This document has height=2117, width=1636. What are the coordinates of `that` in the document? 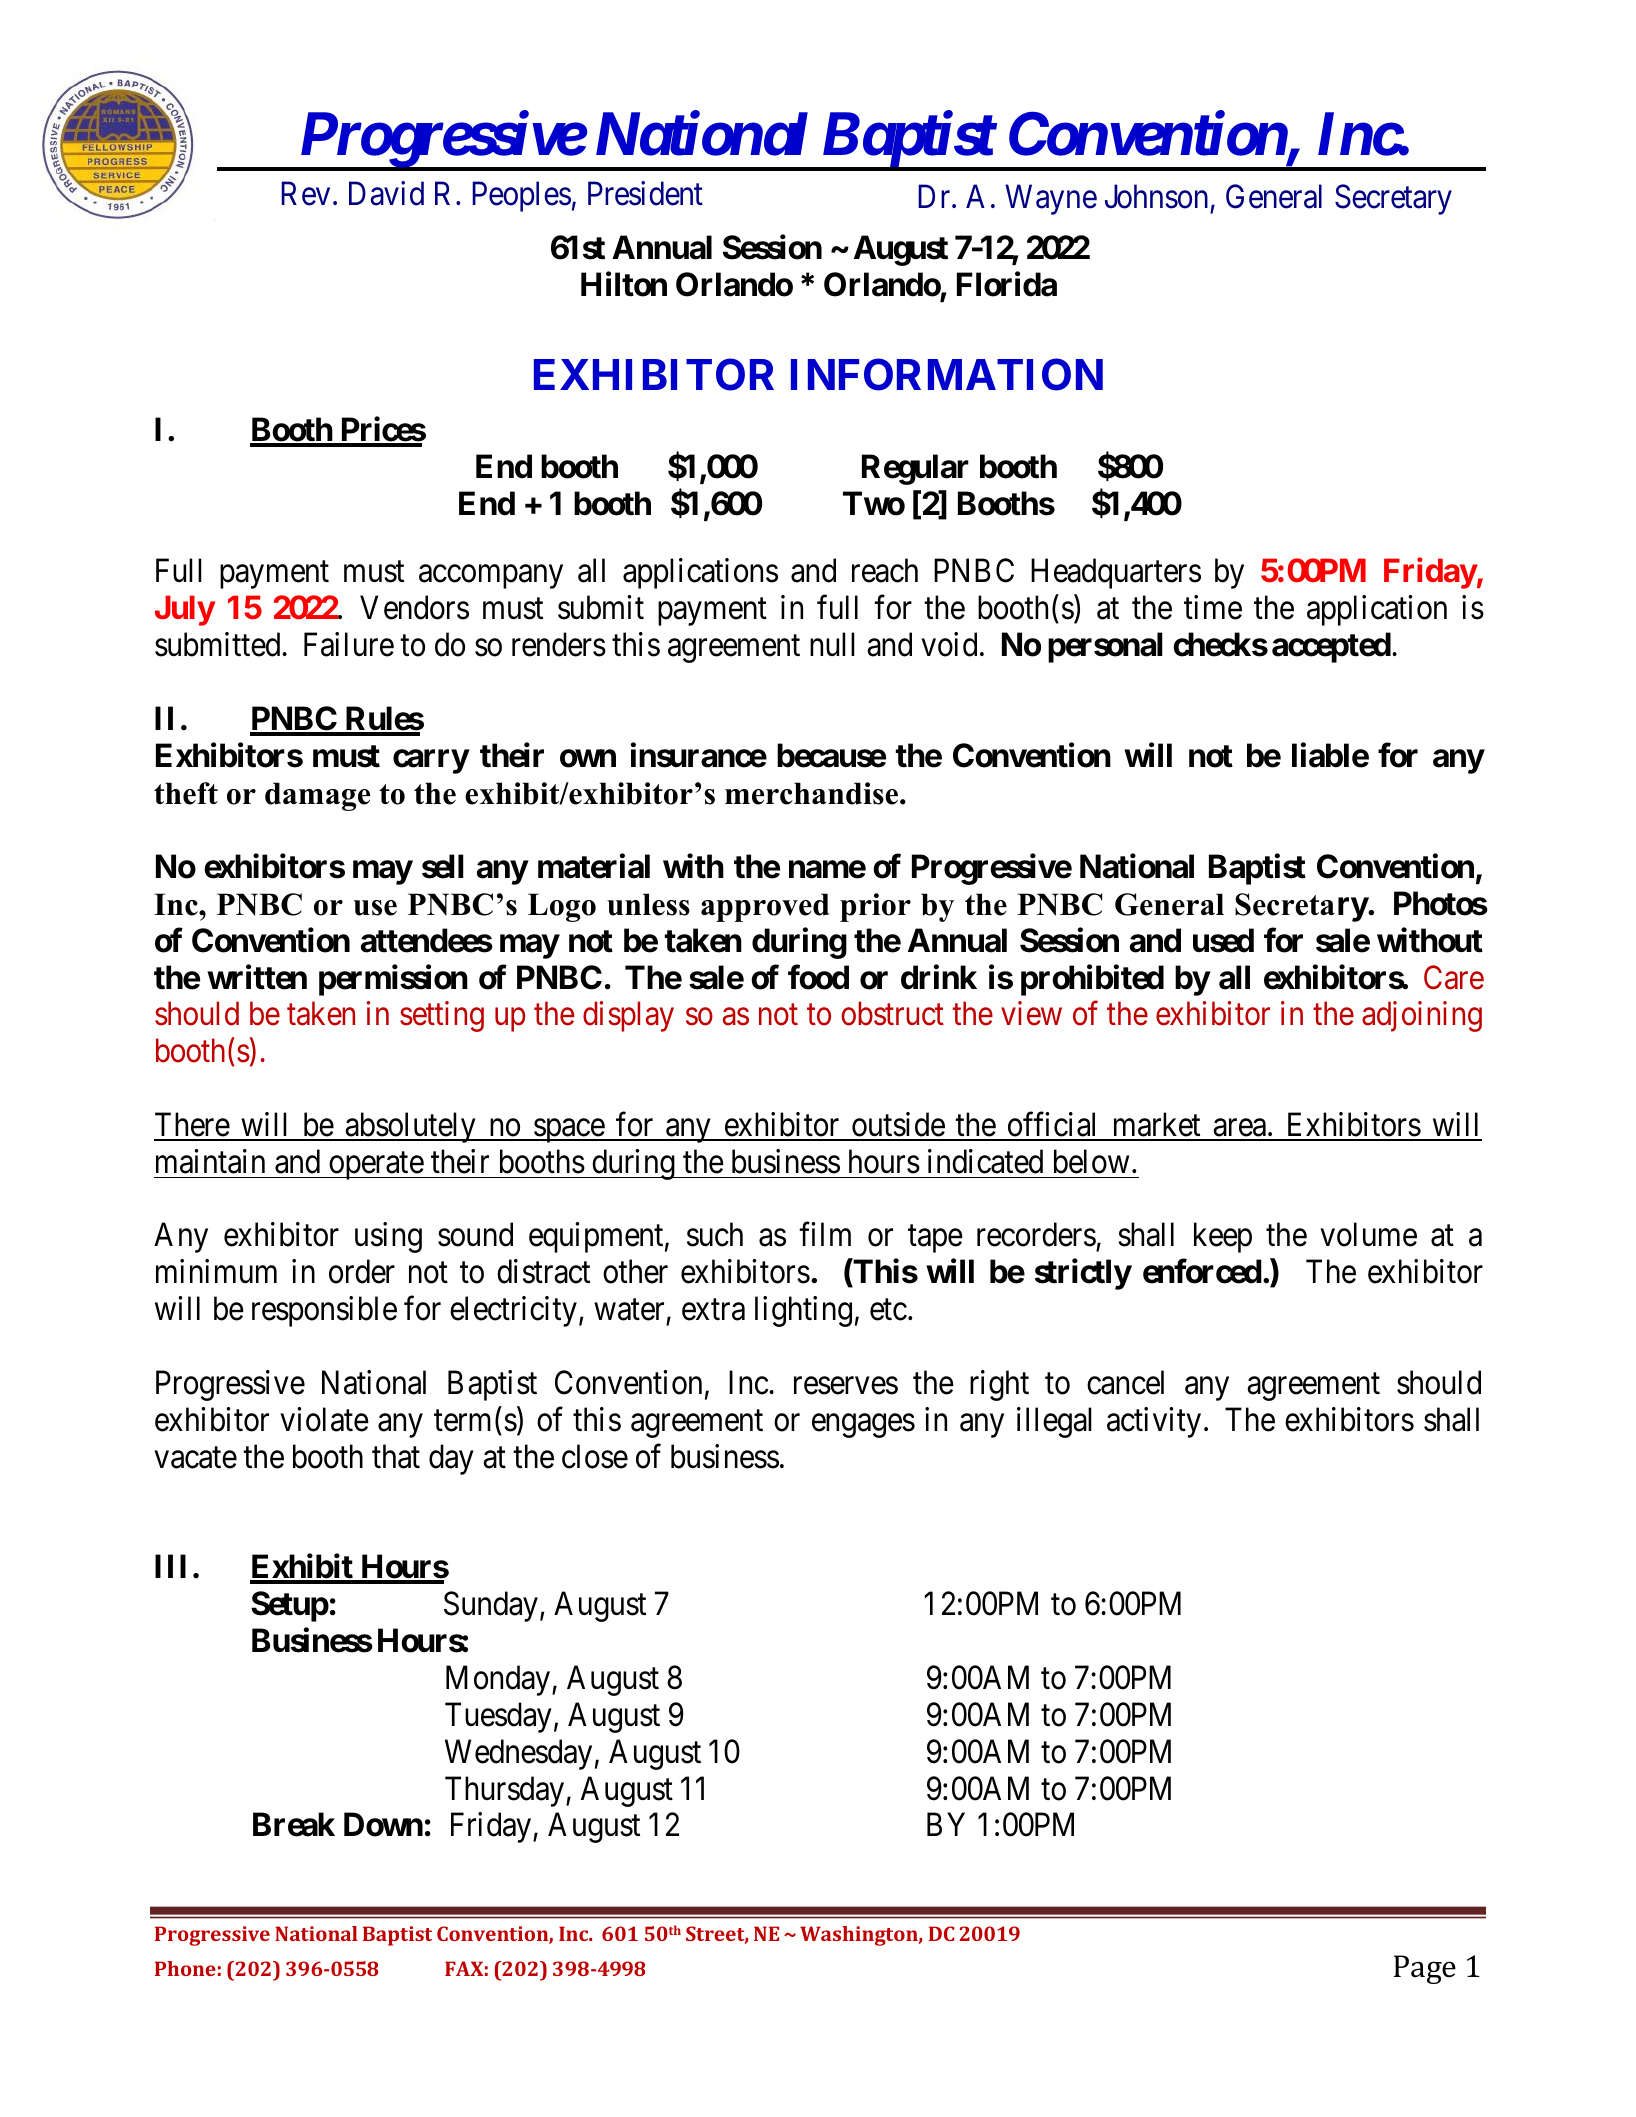 It's located at (396, 1456).
